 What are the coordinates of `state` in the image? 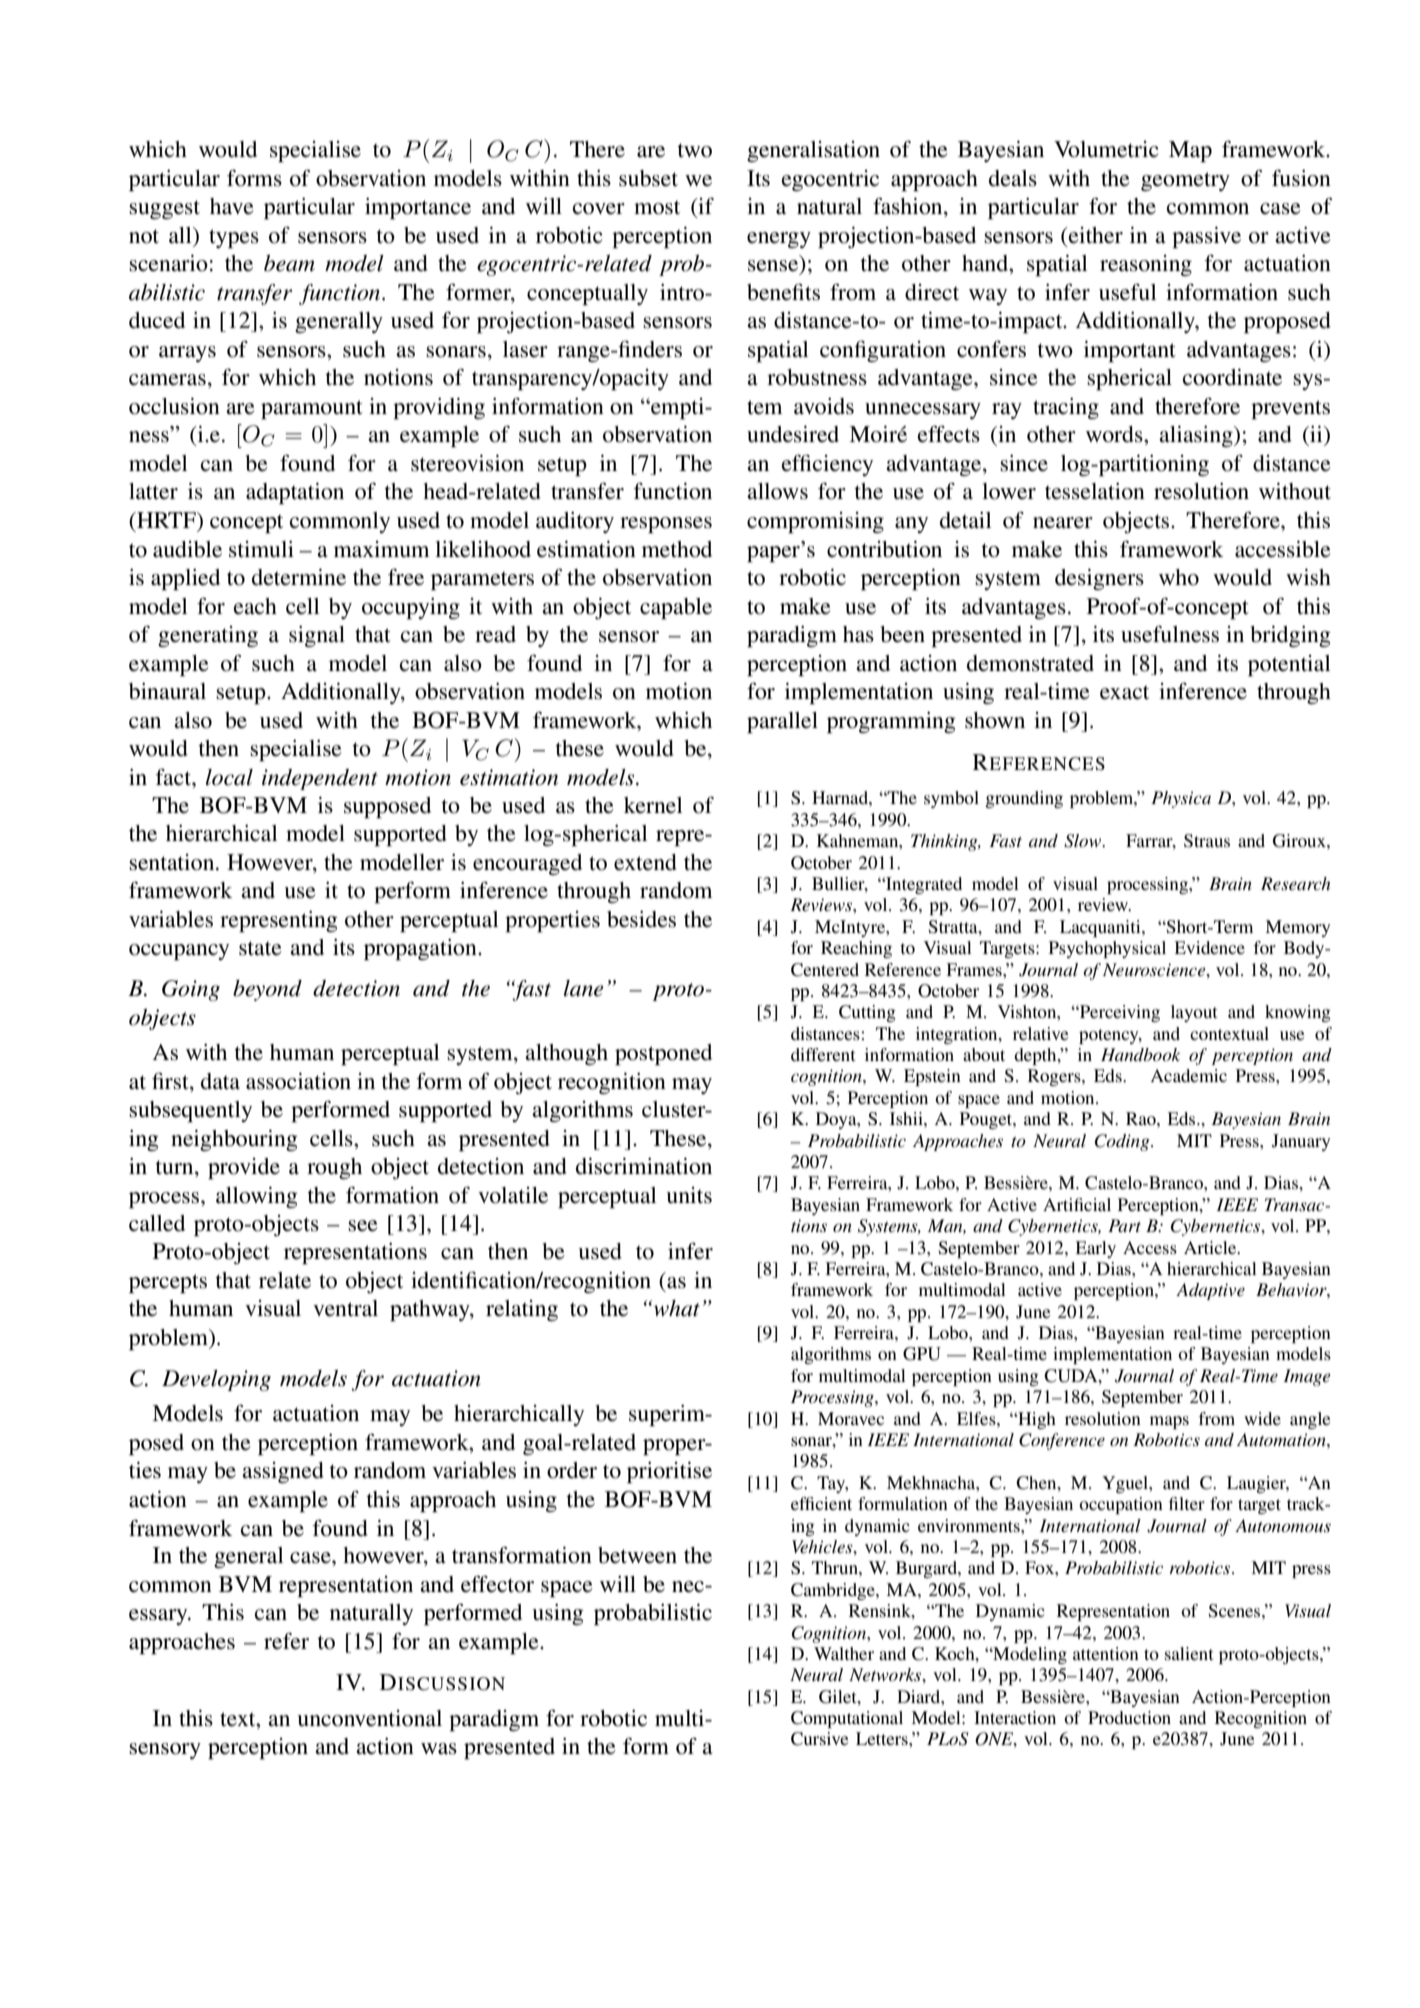 It's located at (260, 948).
